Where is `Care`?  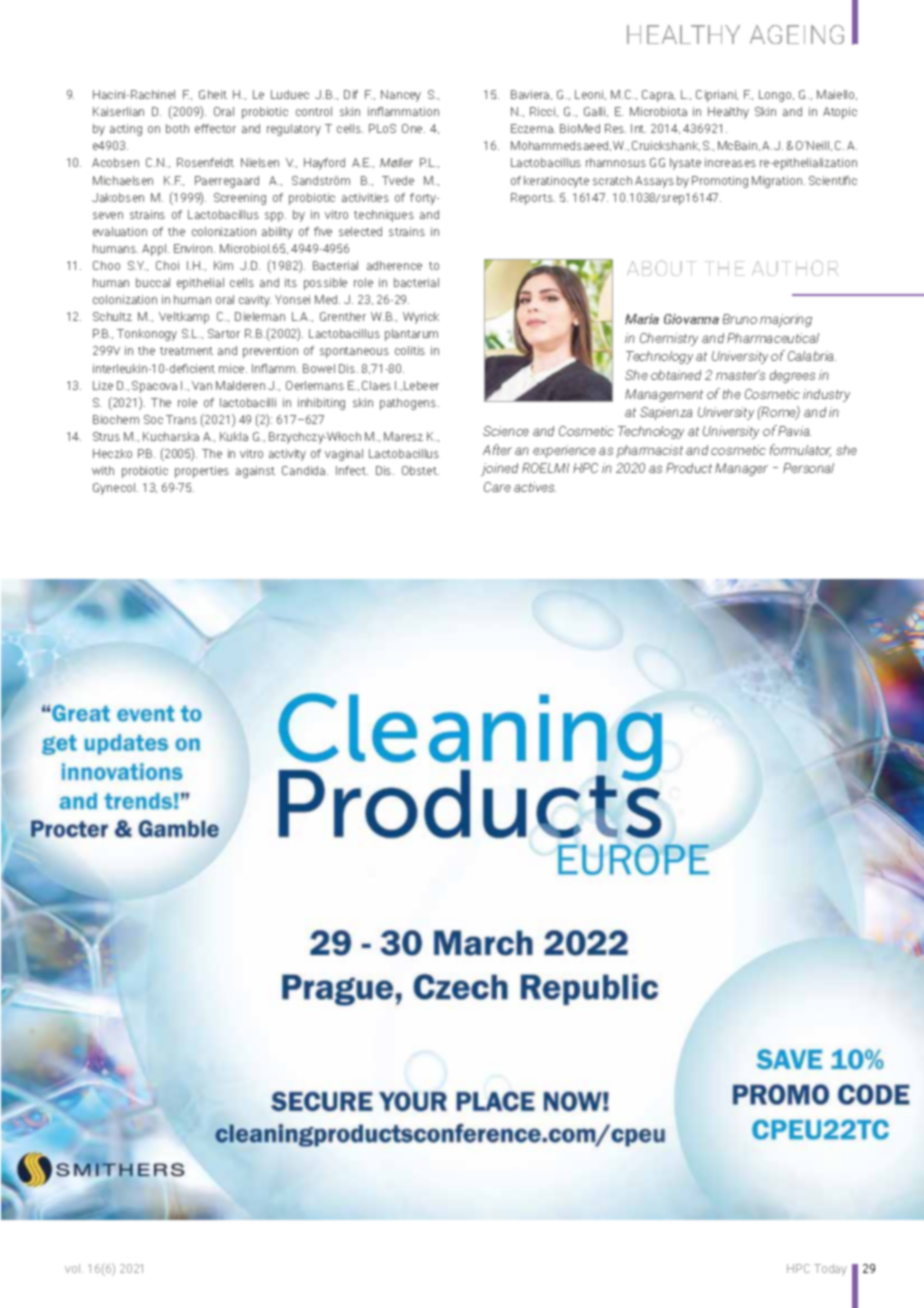 Care is located at coordinates (497, 487).
